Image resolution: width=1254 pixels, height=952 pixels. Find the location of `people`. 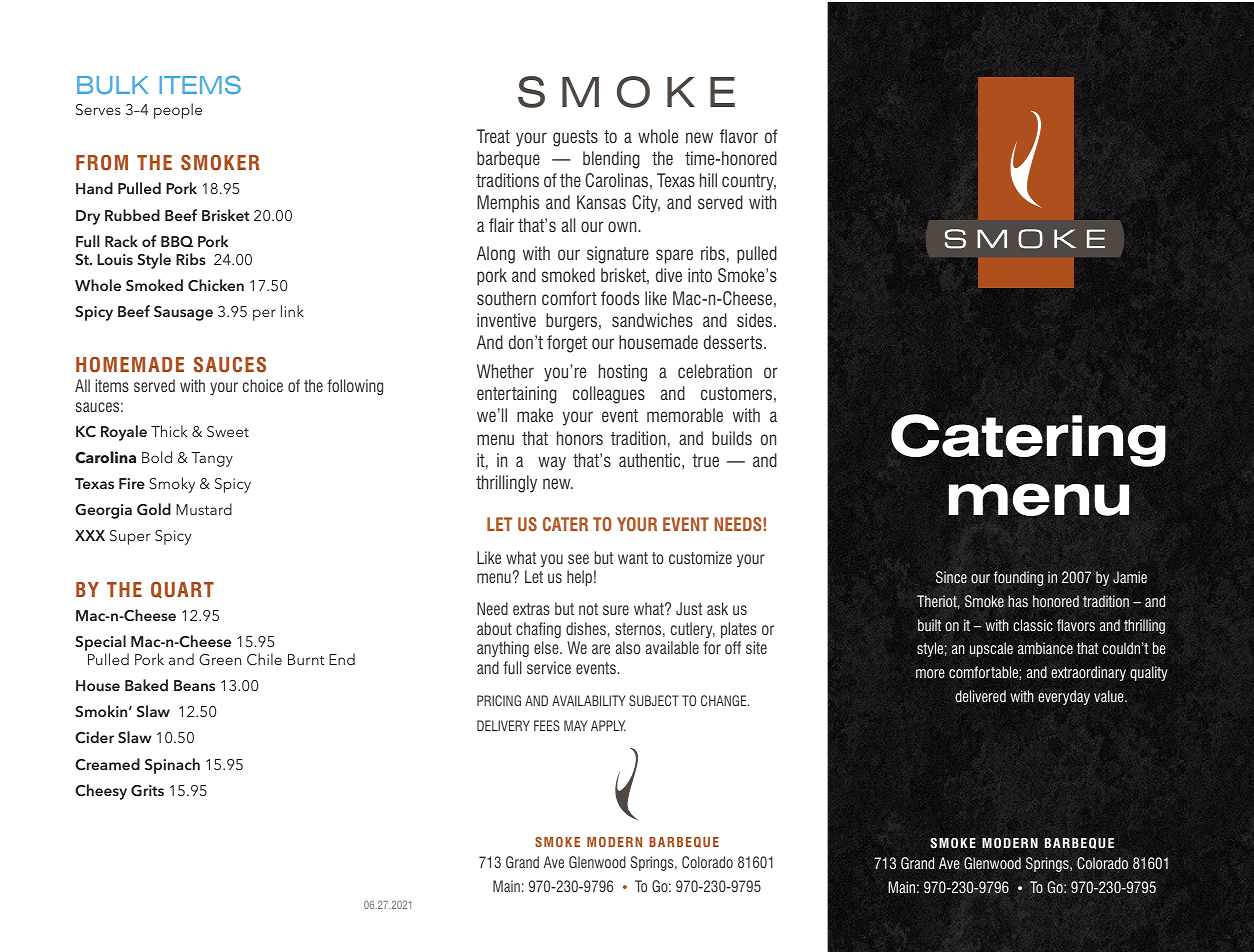

people is located at coordinates (178, 111).
